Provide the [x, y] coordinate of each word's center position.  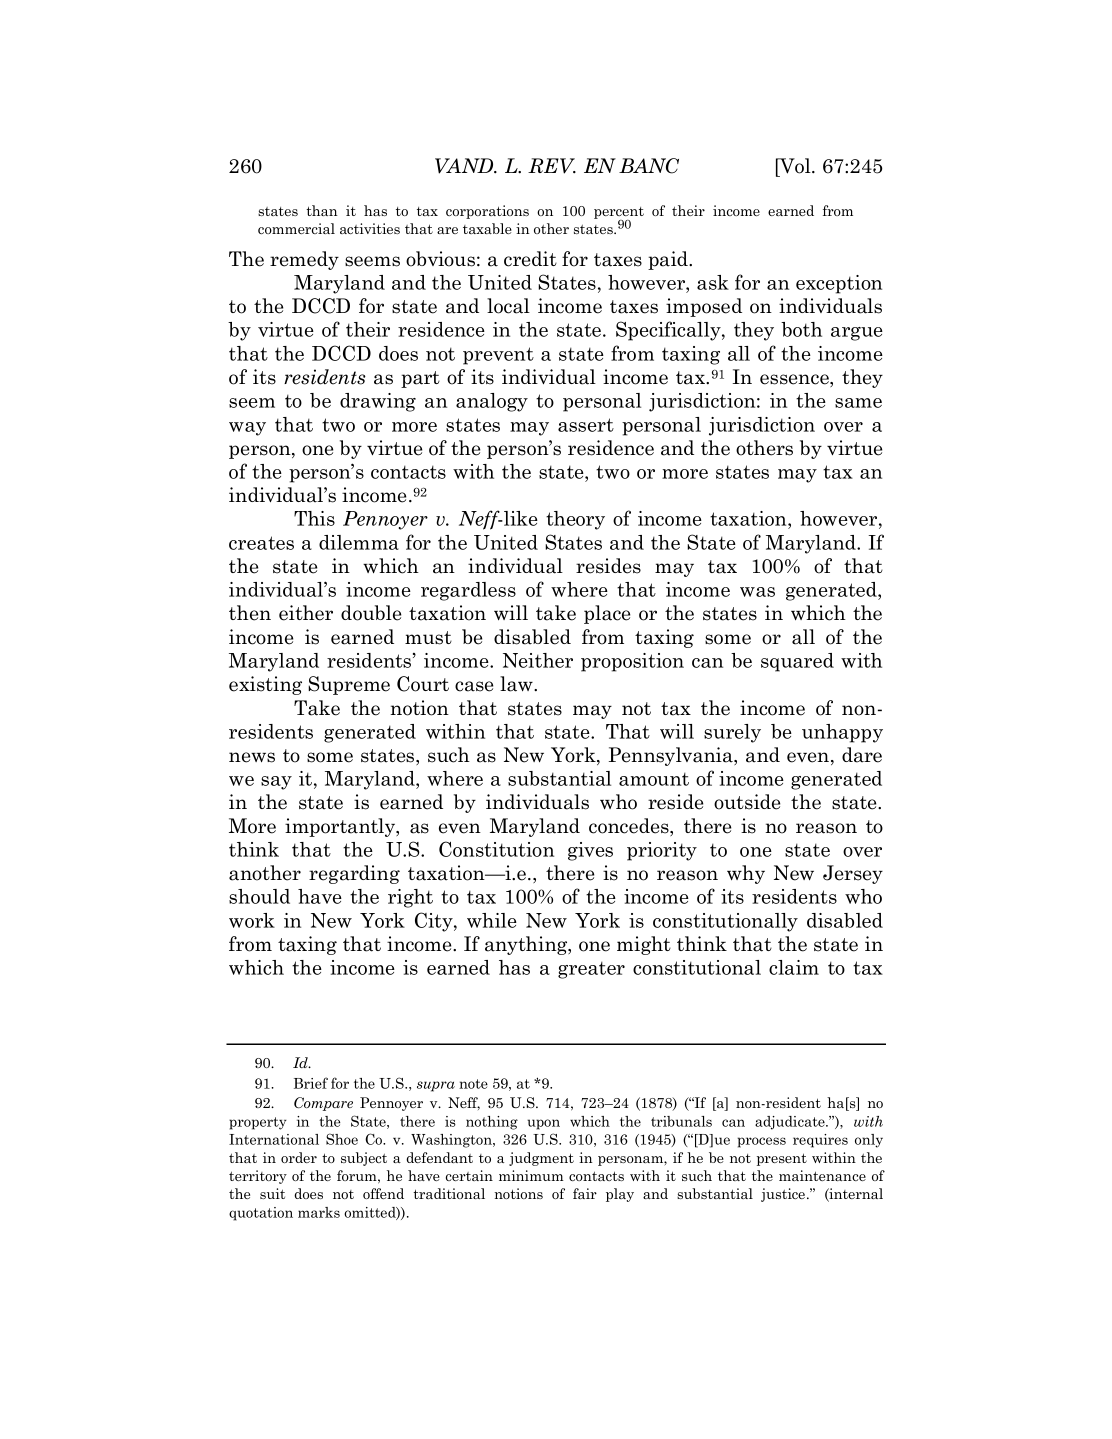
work [252, 920]
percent [619, 214]
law [517, 684]
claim [794, 967]
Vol [795, 166]
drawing [378, 402]
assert [586, 425]
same [858, 403]
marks [319, 1212]
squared [797, 662]
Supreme [349, 685]
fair [585, 1193]
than [322, 210]
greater [591, 970]
